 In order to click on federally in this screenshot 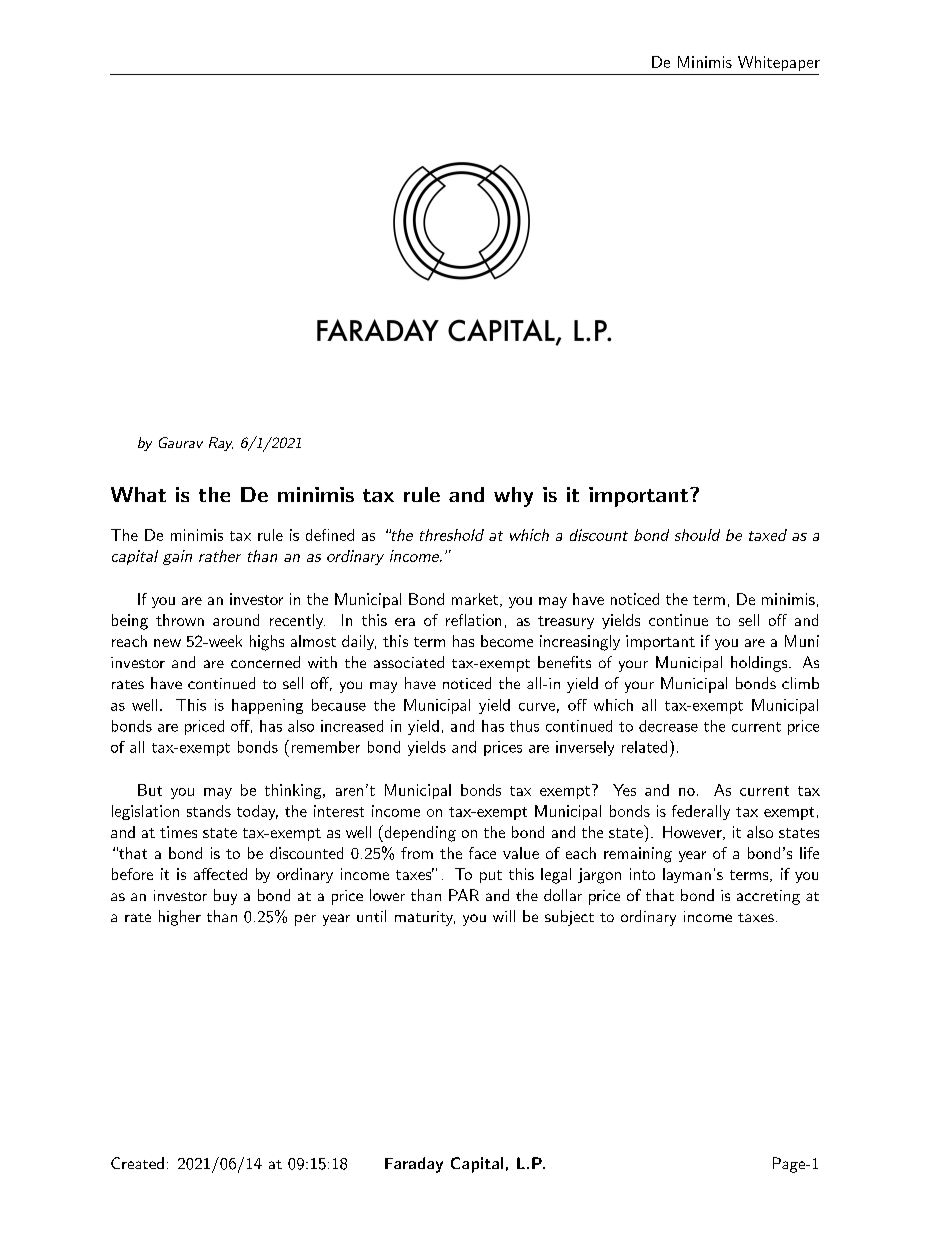, I will do `click(701, 812)`.
